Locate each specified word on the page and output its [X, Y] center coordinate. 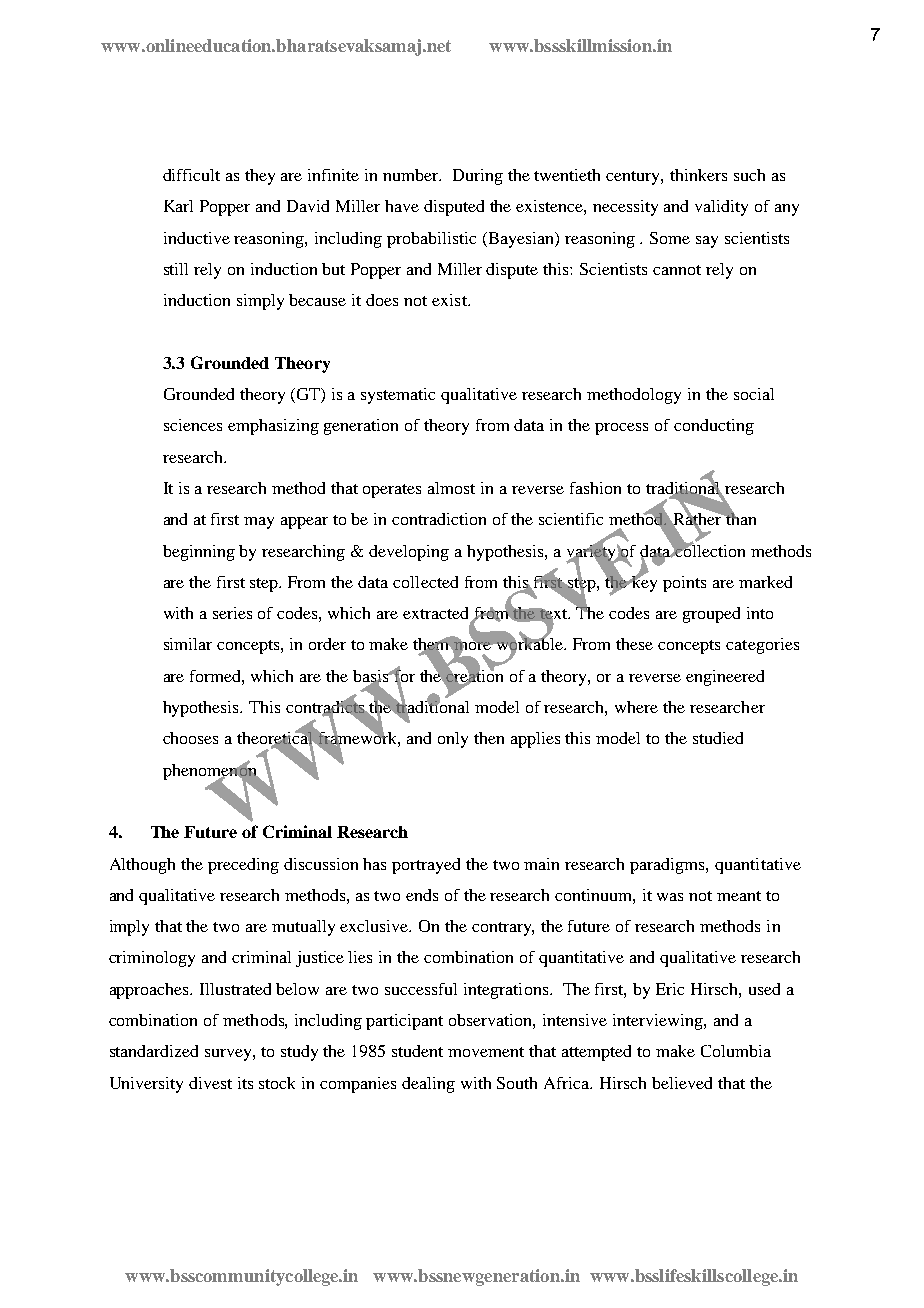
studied [718, 738]
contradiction [439, 519]
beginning [199, 553]
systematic [398, 396]
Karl [178, 206]
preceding [243, 866]
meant [739, 896]
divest [210, 1083]
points [684, 584]
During [478, 177]
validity [721, 208]
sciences [193, 425]
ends [422, 895]
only [453, 740]
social [754, 394]
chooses [190, 738]
